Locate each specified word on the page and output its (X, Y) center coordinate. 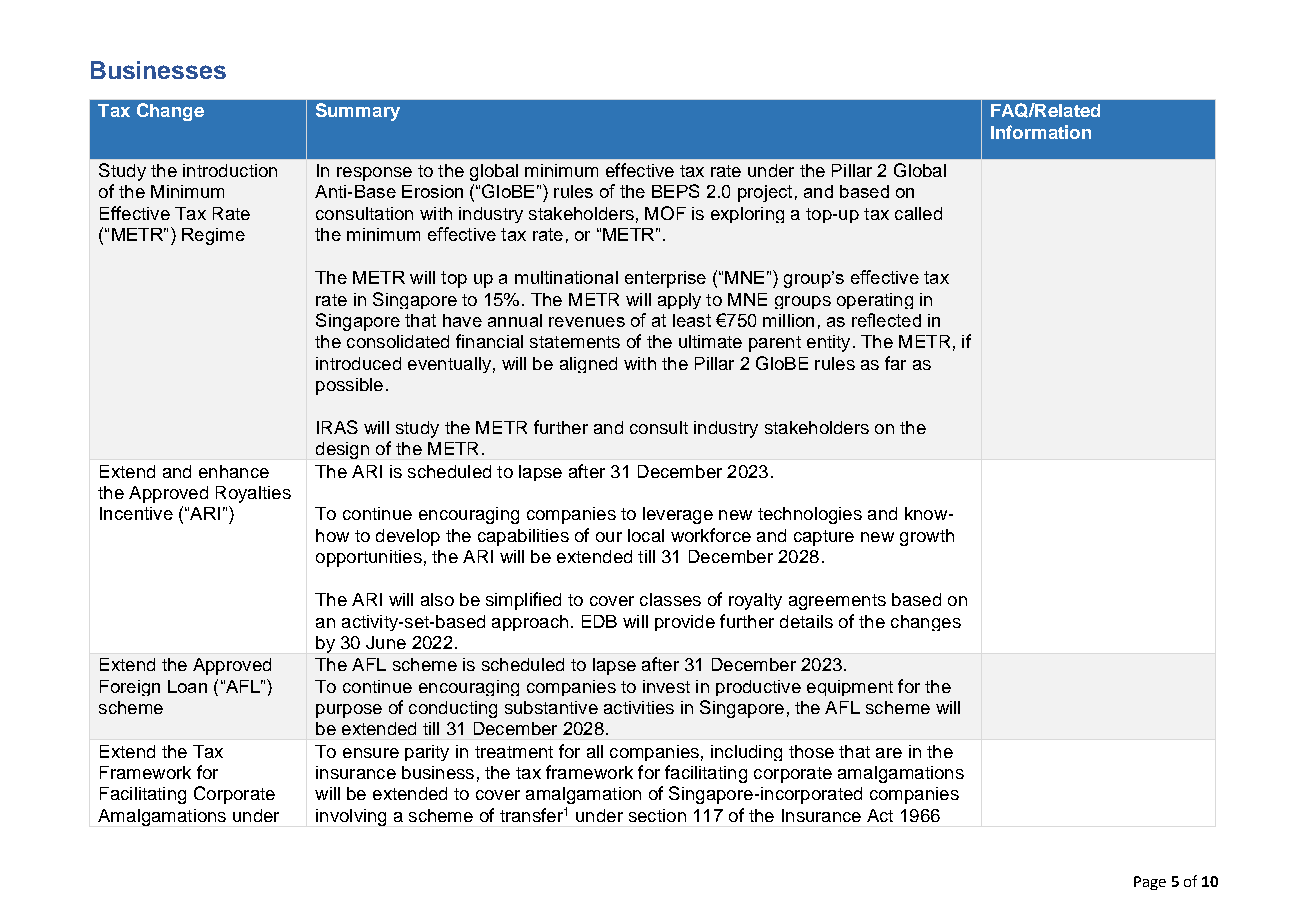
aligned (588, 365)
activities (639, 707)
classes (670, 599)
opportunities (369, 558)
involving (351, 817)
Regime (213, 236)
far (895, 363)
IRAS (337, 427)
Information (1041, 132)
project (765, 193)
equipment (850, 688)
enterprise (665, 279)
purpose (349, 711)
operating (875, 301)
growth (927, 537)
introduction (230, 170)
